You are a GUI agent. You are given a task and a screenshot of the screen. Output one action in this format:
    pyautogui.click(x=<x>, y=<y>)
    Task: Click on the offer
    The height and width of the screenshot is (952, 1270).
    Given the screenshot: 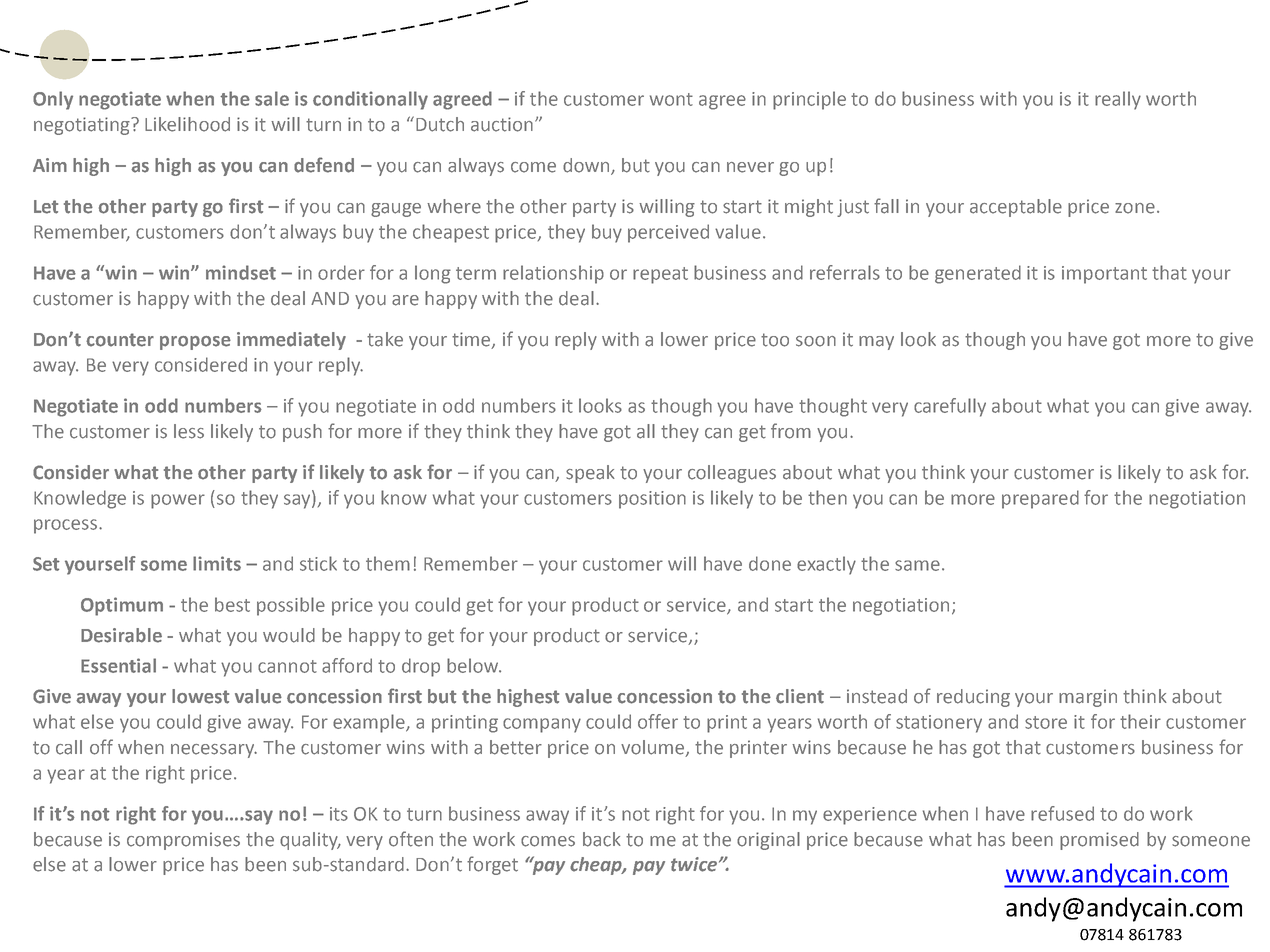 What is the action you would take?
    pyautogui.click(x=658, y=721)
